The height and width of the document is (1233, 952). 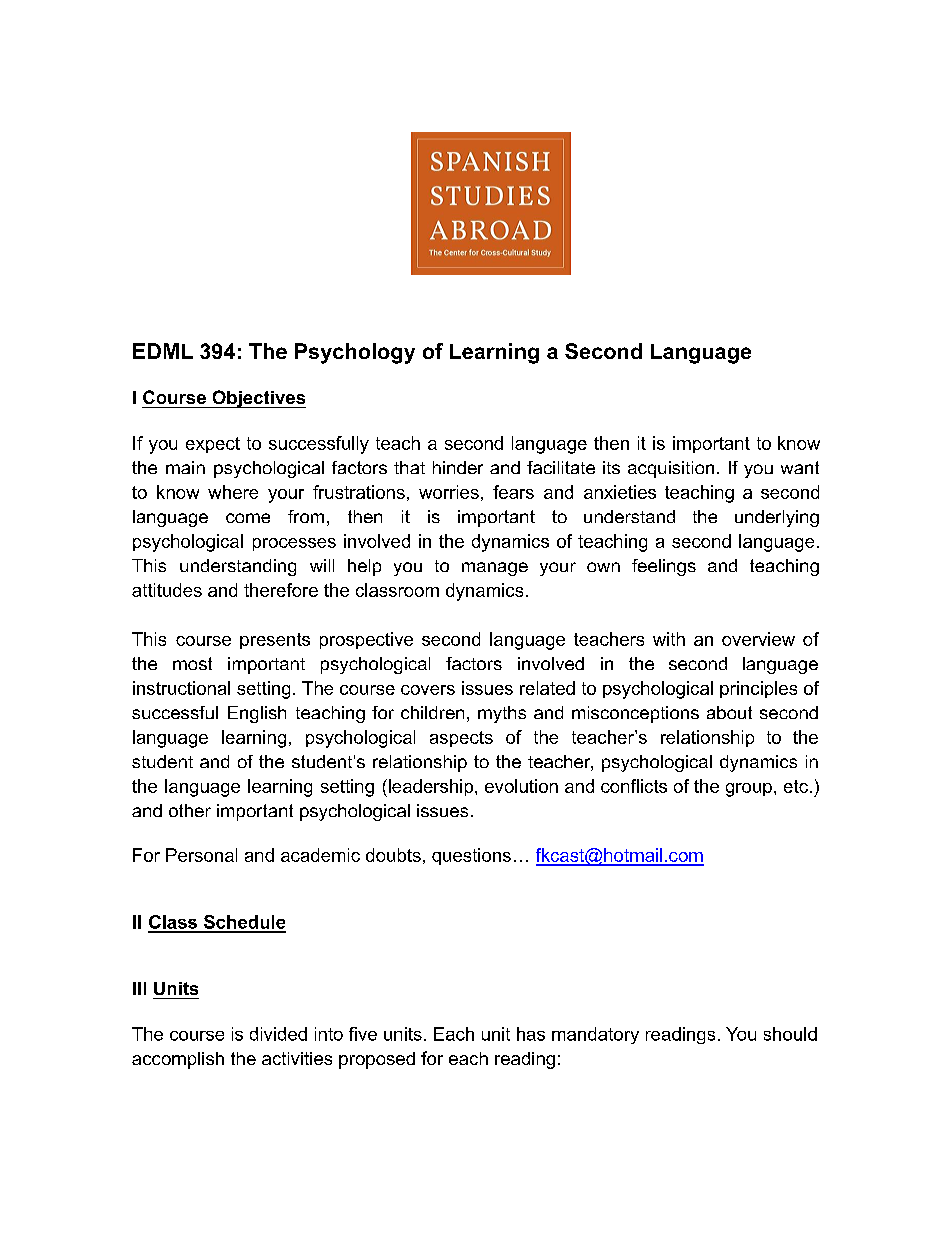 I want to click on accomplish, so click(x=178, y=1060).
